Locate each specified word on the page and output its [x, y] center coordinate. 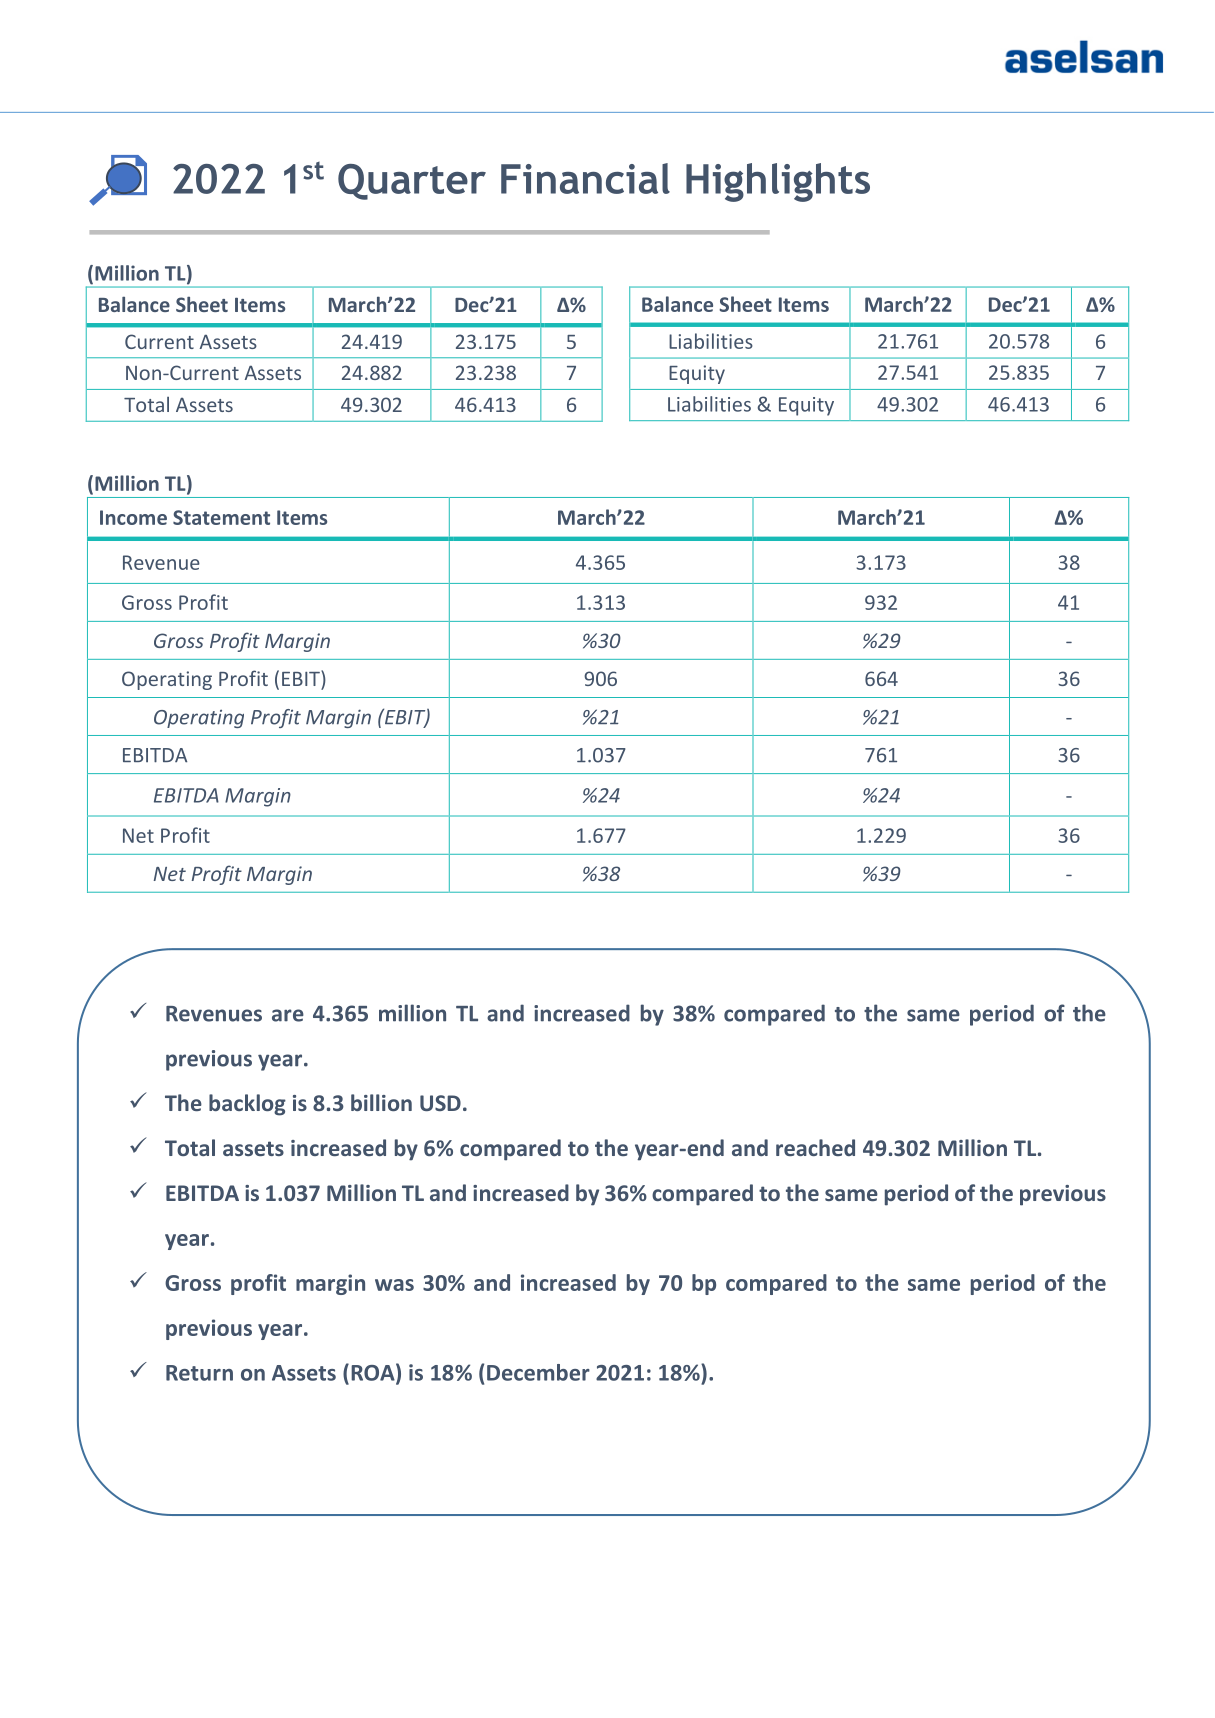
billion [381, 1102]
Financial [585, 178]
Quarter [412, 182]
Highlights [778, 182]
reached [815, 1147]
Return [199, 1373]
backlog [247, 1105]
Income [133, 517]
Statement [221, 517]
